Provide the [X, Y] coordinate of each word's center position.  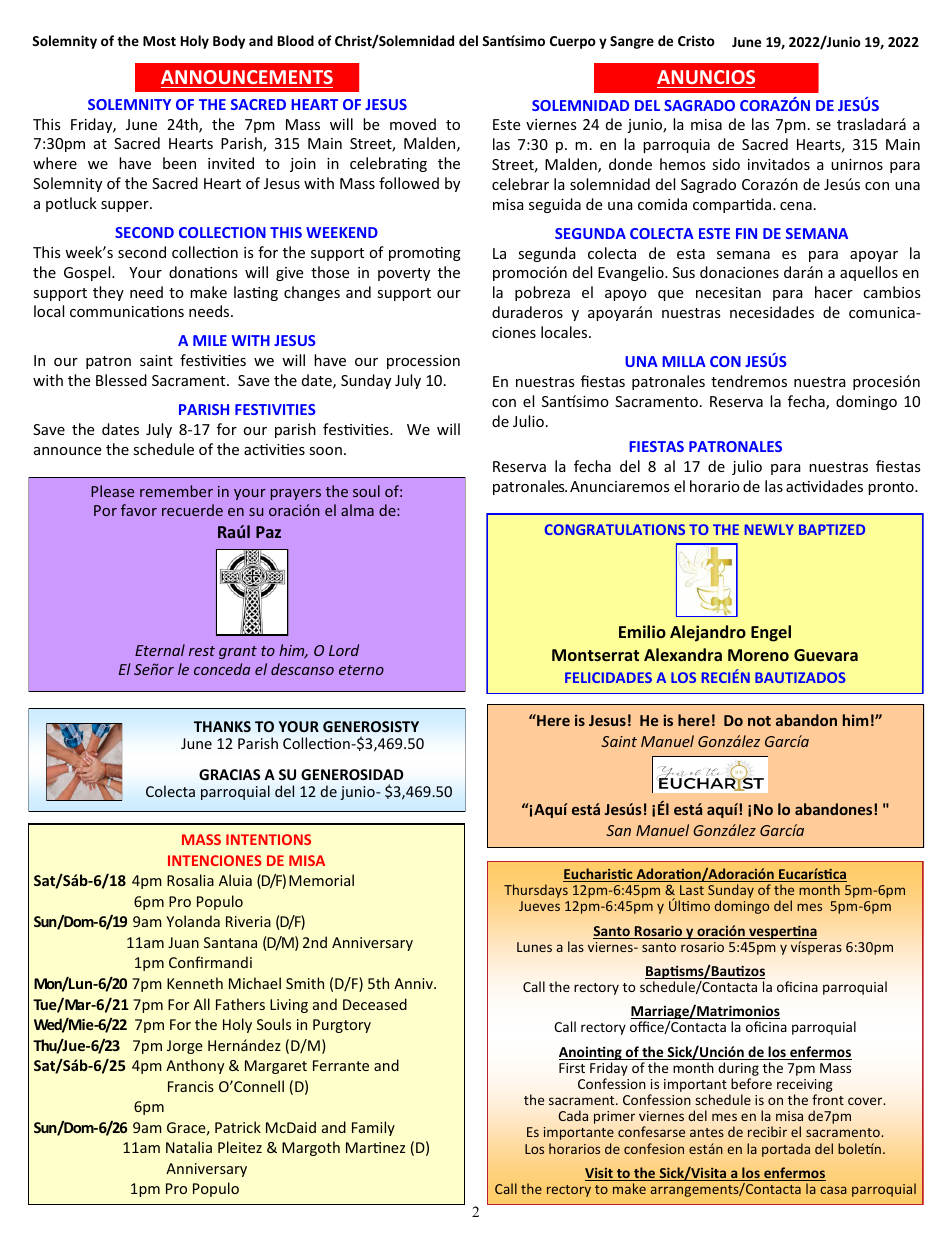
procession [423, 362]
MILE [210, 340]
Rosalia [190, 880]
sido [726, 164]
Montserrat [595, 655]
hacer [834, 292]
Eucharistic [599, 875]
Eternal [160, 650]
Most [159, 41]
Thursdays [536, 891]
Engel [771, 633]
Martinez [375, 1147]
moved [413, 124]
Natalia [189, 1147]
